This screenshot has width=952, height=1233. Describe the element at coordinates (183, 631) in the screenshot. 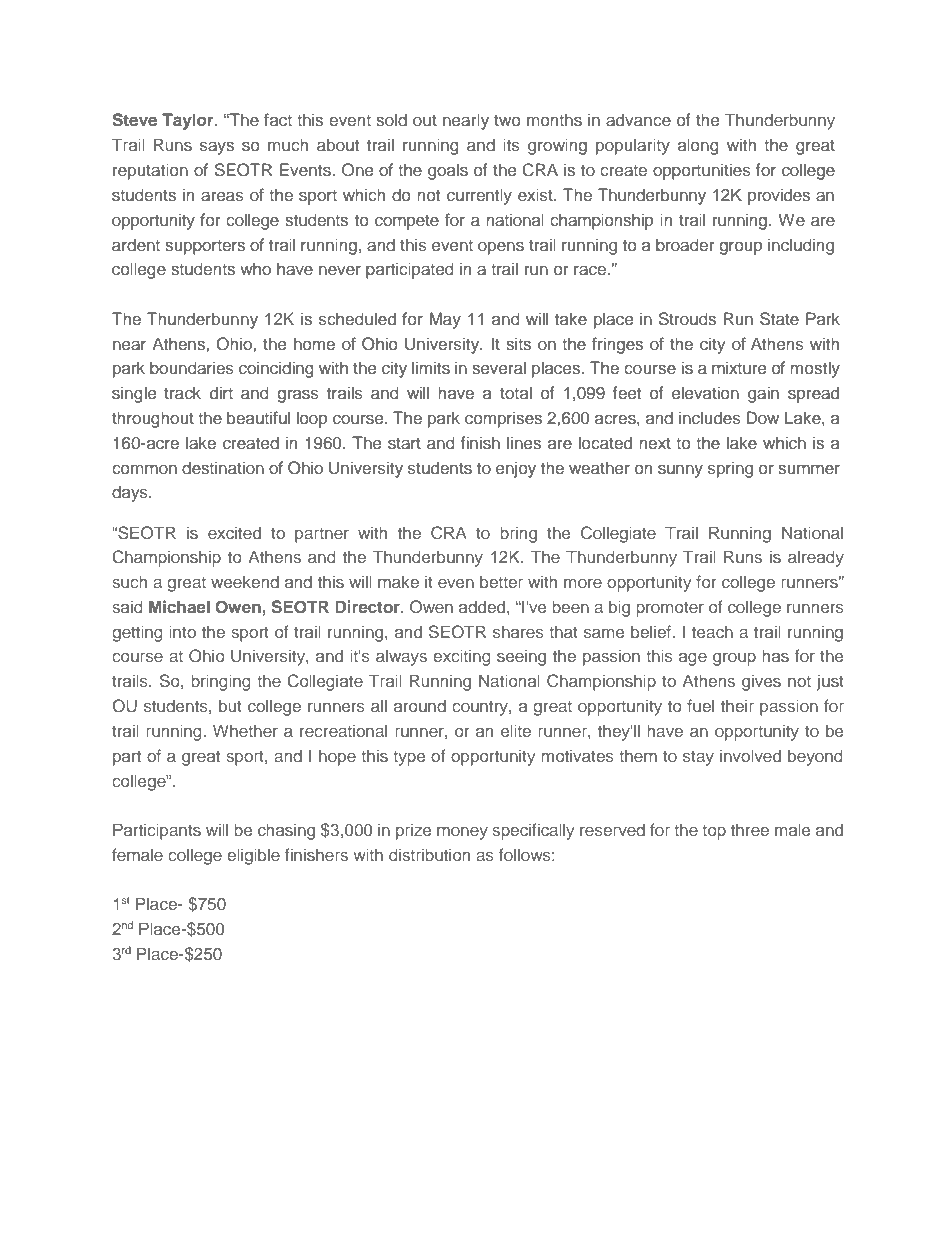

I see `into` at that location.
